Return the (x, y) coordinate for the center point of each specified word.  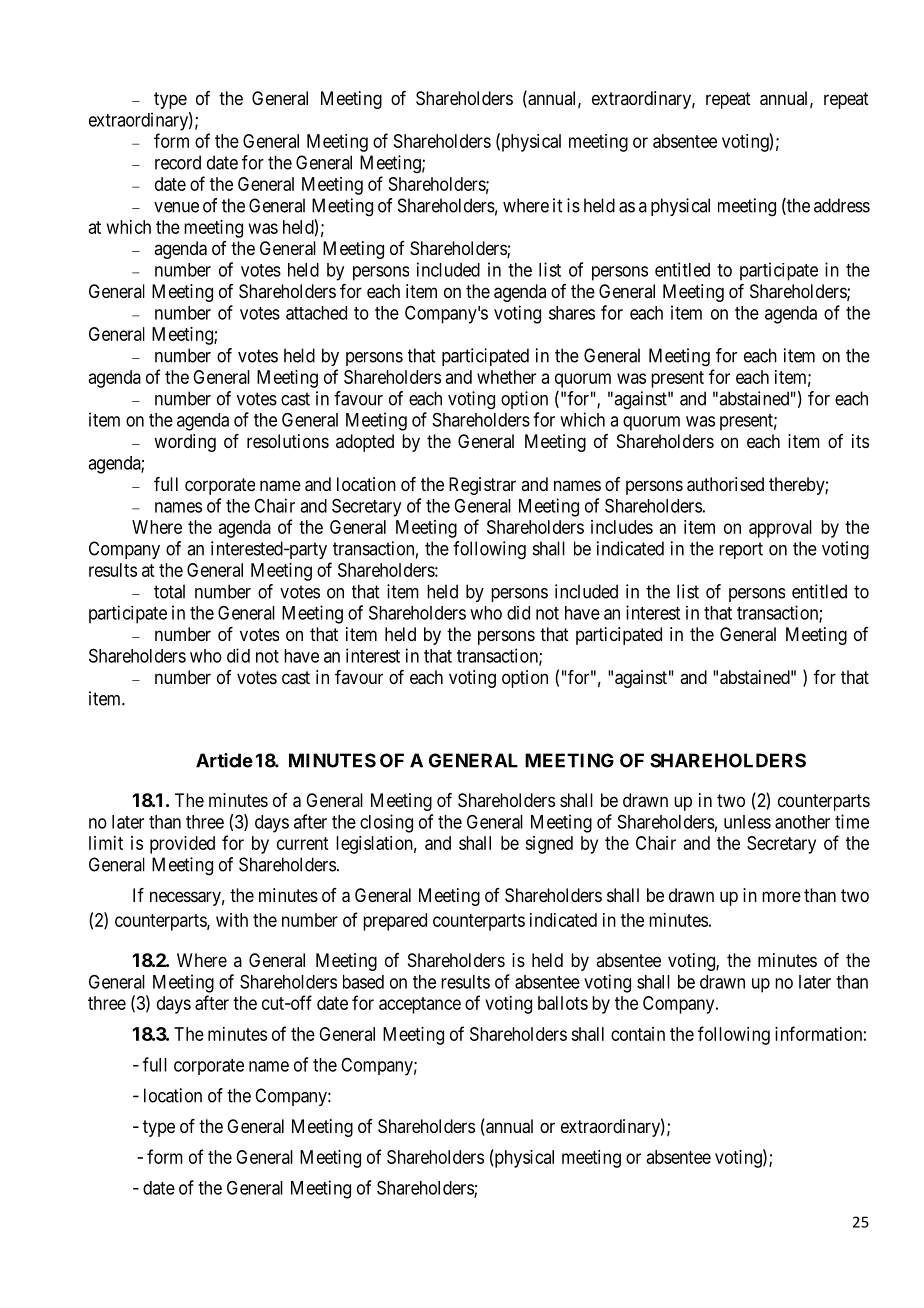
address (842, 205)
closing (386, 823)
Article (224, 760)
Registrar (482, 486)
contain (638, 1034)
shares (572, 313)
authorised (725, 484)
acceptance (420, 1005)
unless (747, 822)
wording (185, 443)
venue (176, 207)
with (232, 920)
